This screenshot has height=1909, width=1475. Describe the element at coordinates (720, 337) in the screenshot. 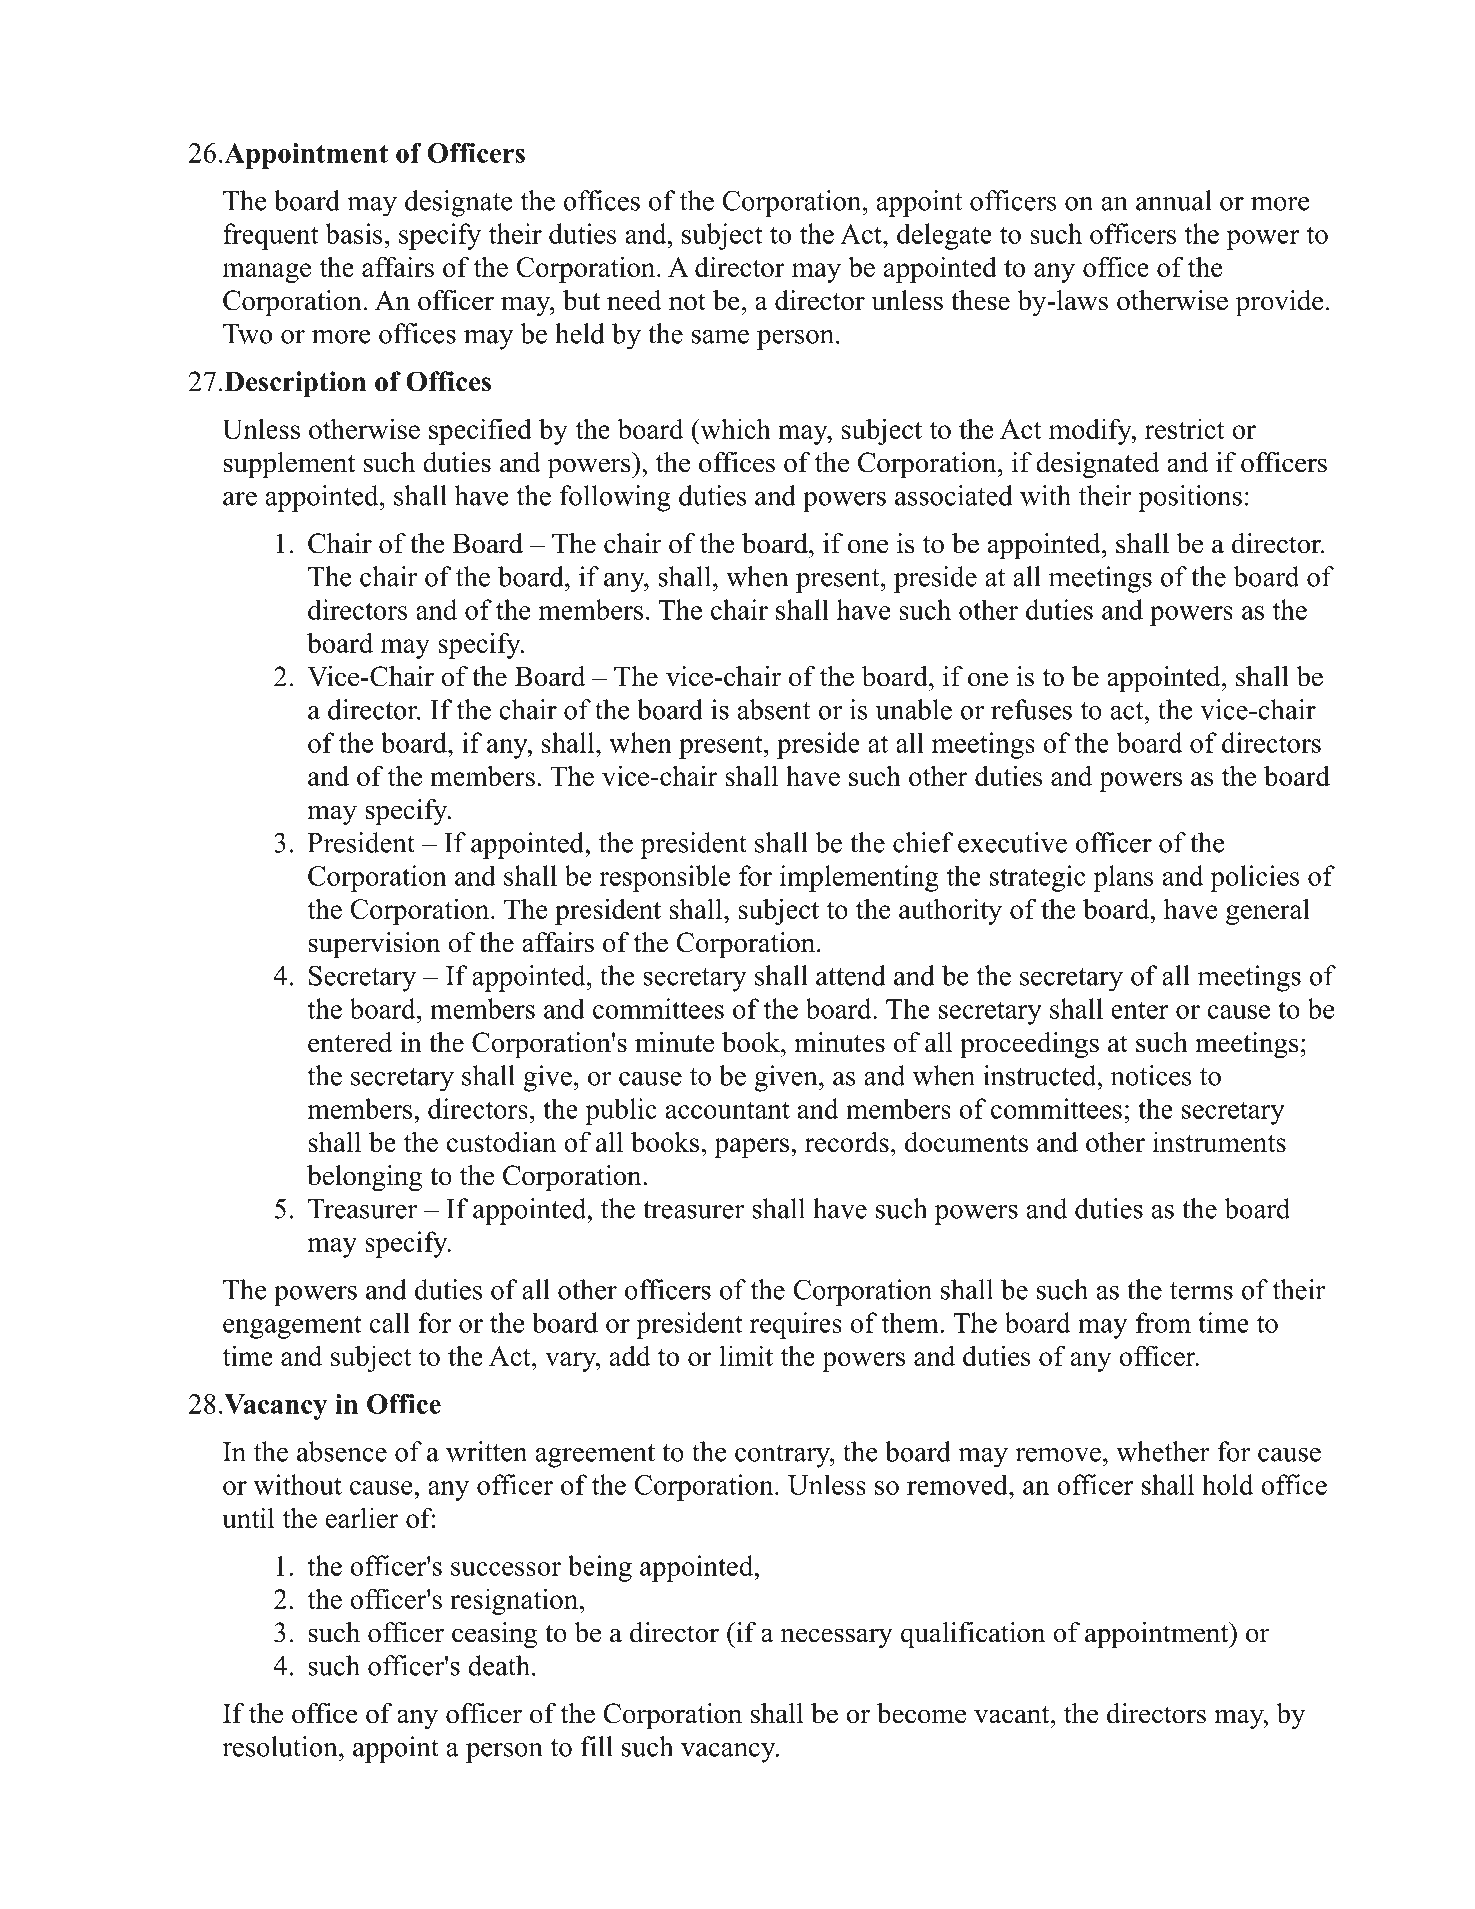

I see `same` at that location.
